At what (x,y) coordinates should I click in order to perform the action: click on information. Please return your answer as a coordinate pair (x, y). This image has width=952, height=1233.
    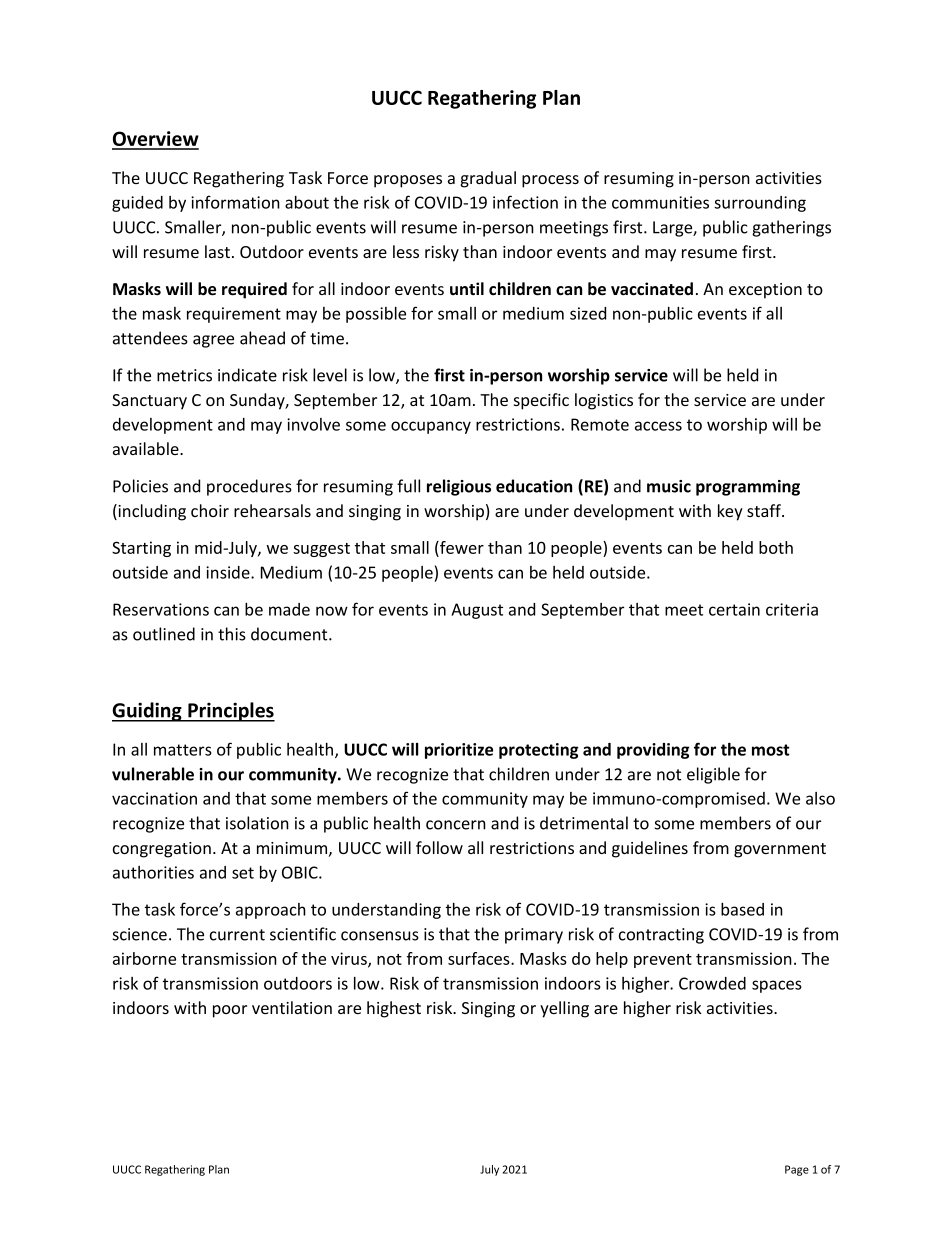
    Looking at the image, I should click on (235, 202).
